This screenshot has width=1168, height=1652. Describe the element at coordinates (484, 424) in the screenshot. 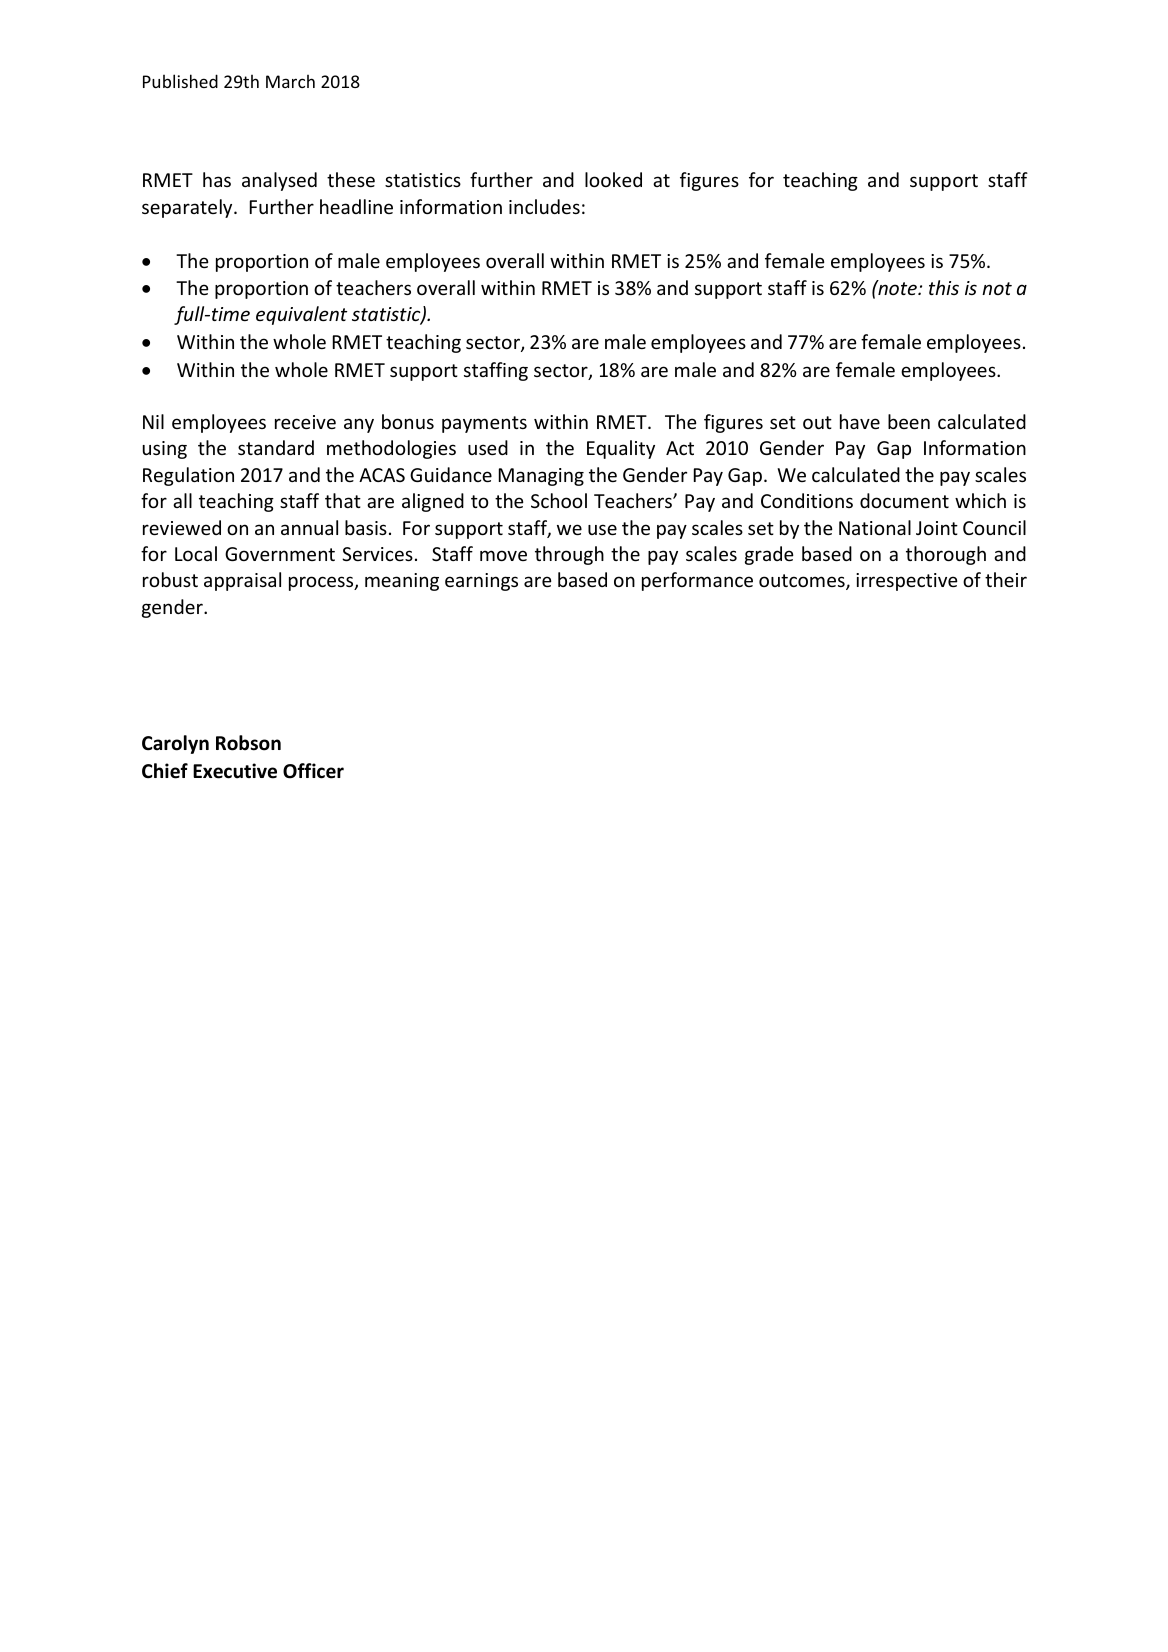

I see `payments` at that location.
